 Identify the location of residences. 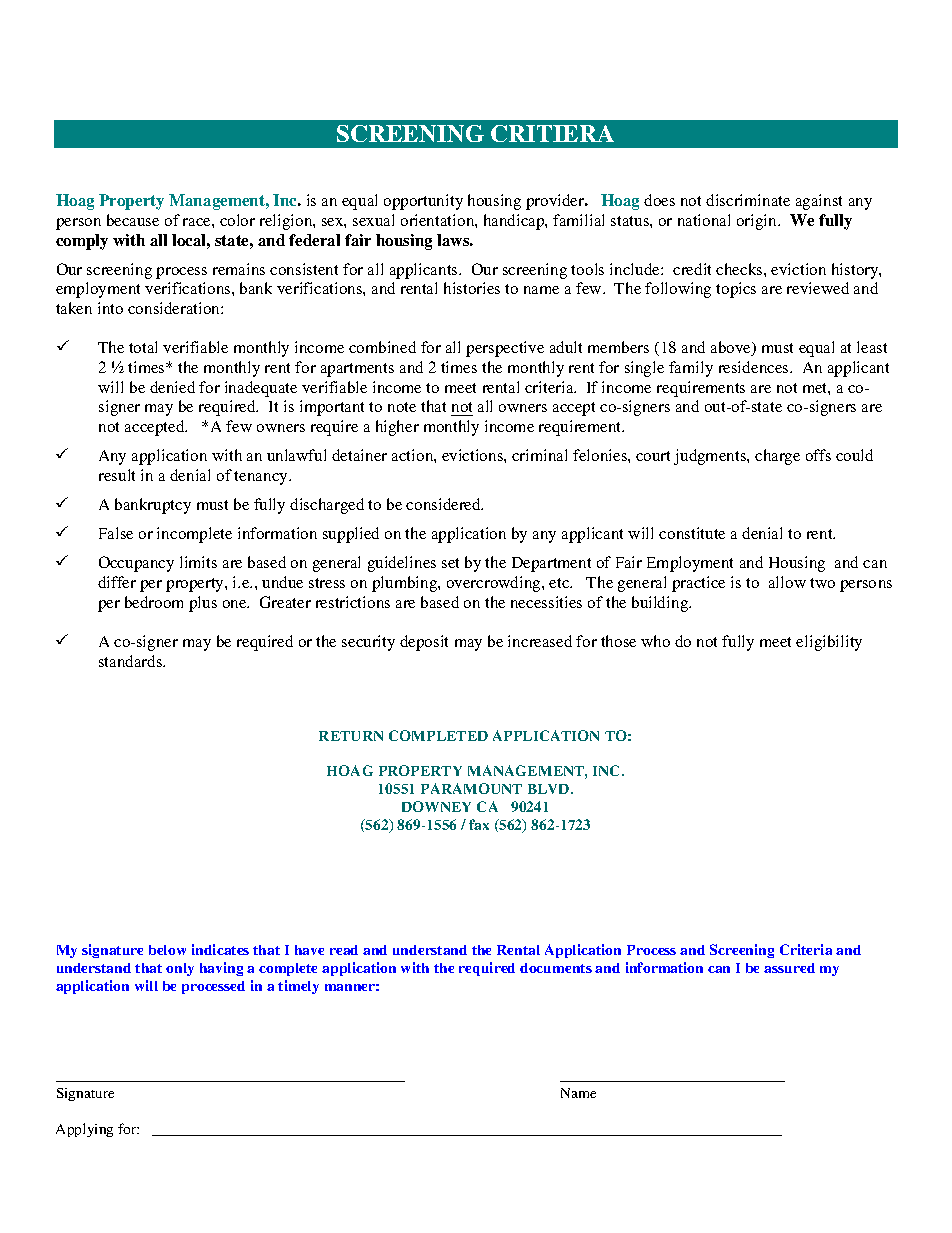
(755, 367).
